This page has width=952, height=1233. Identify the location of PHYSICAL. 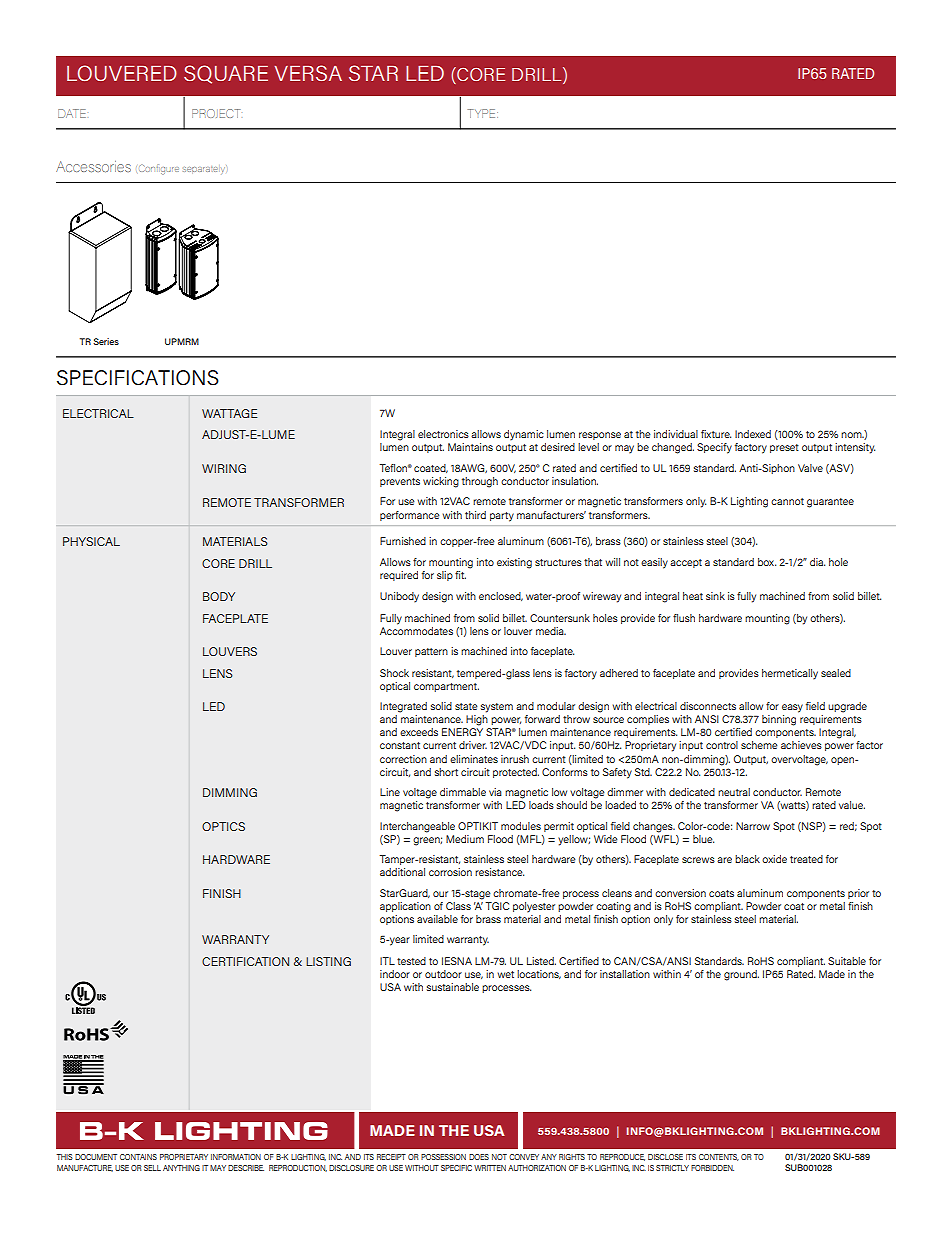
(91, 541).
